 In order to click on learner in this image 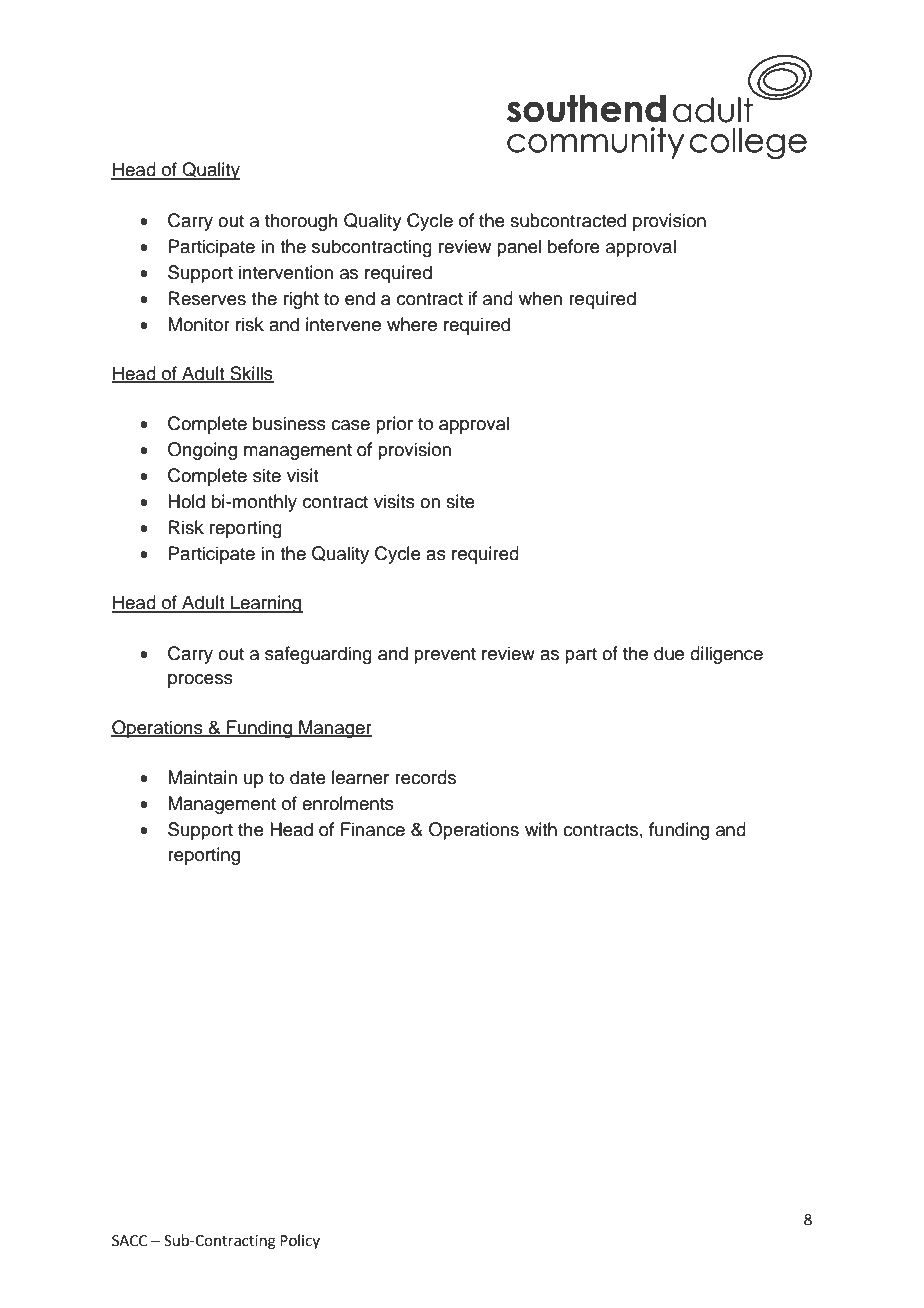, I will do `click(360, 777)`.
